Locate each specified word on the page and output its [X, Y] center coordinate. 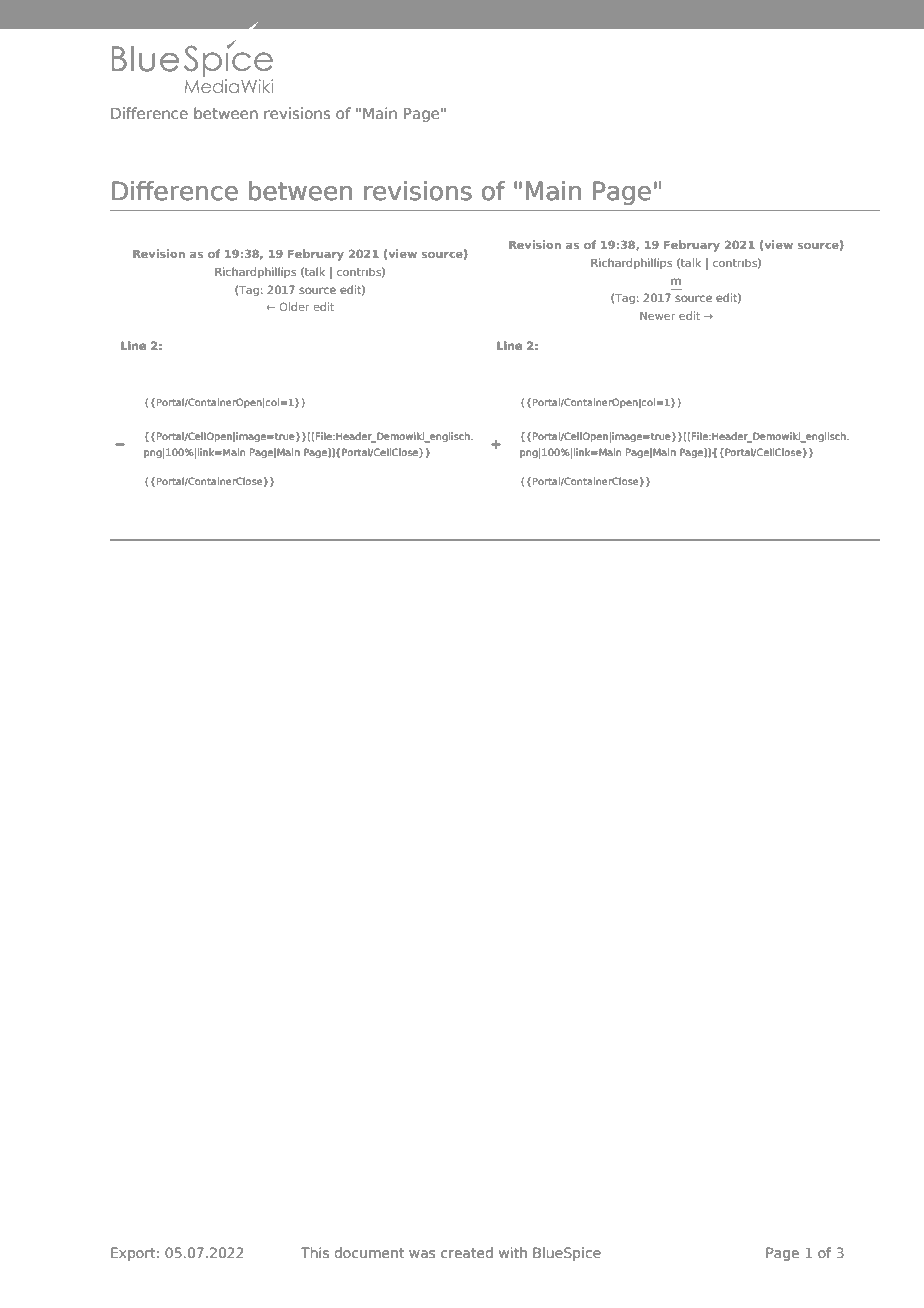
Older [294, 306]
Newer [657, 316]
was [422, 1254]
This [315, 1252]
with [513, 1252]
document [369, 1252]
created [467, 1252]
